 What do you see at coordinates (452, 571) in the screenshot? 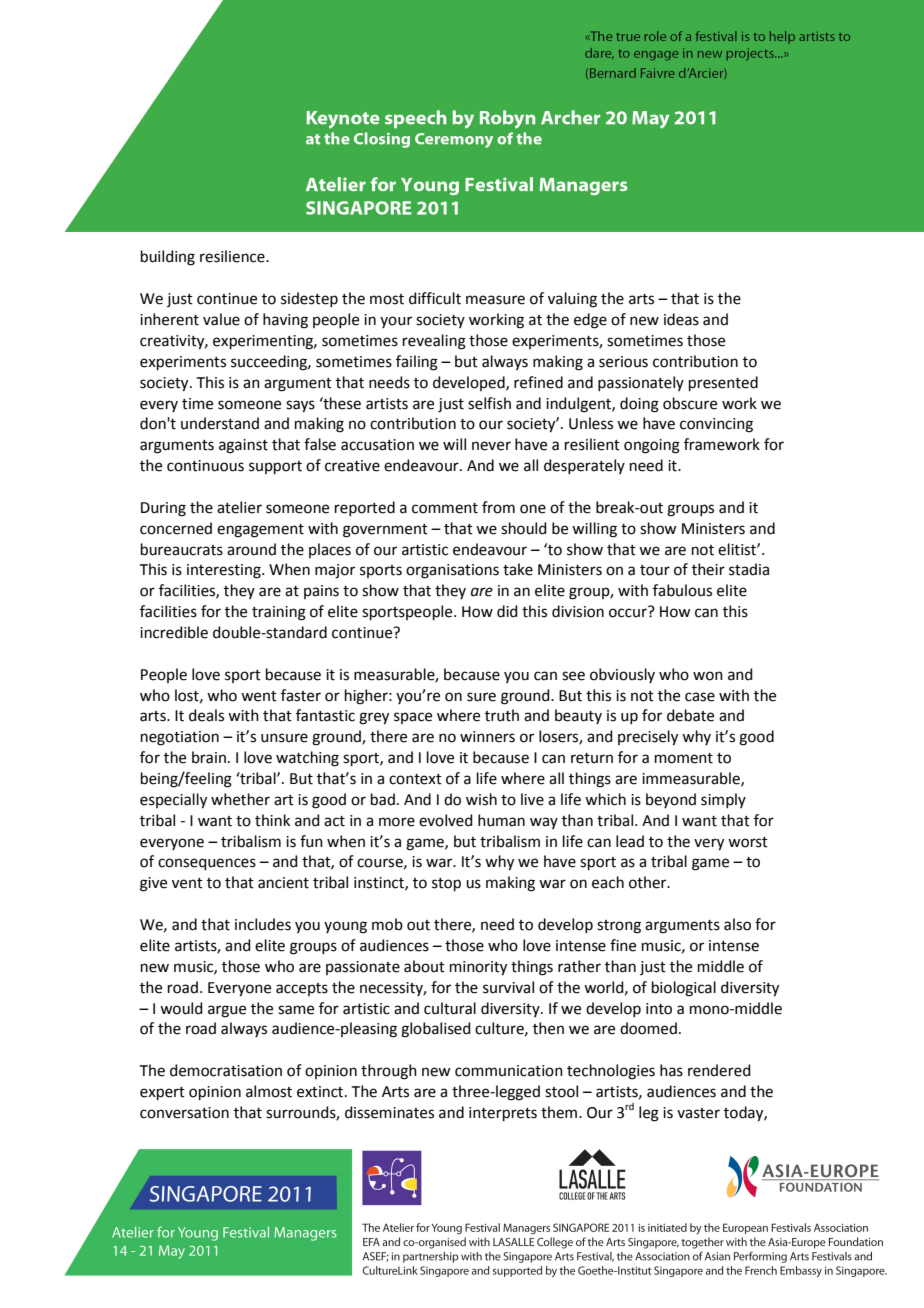
I see `organisations` at bounding box center [452, 571].
